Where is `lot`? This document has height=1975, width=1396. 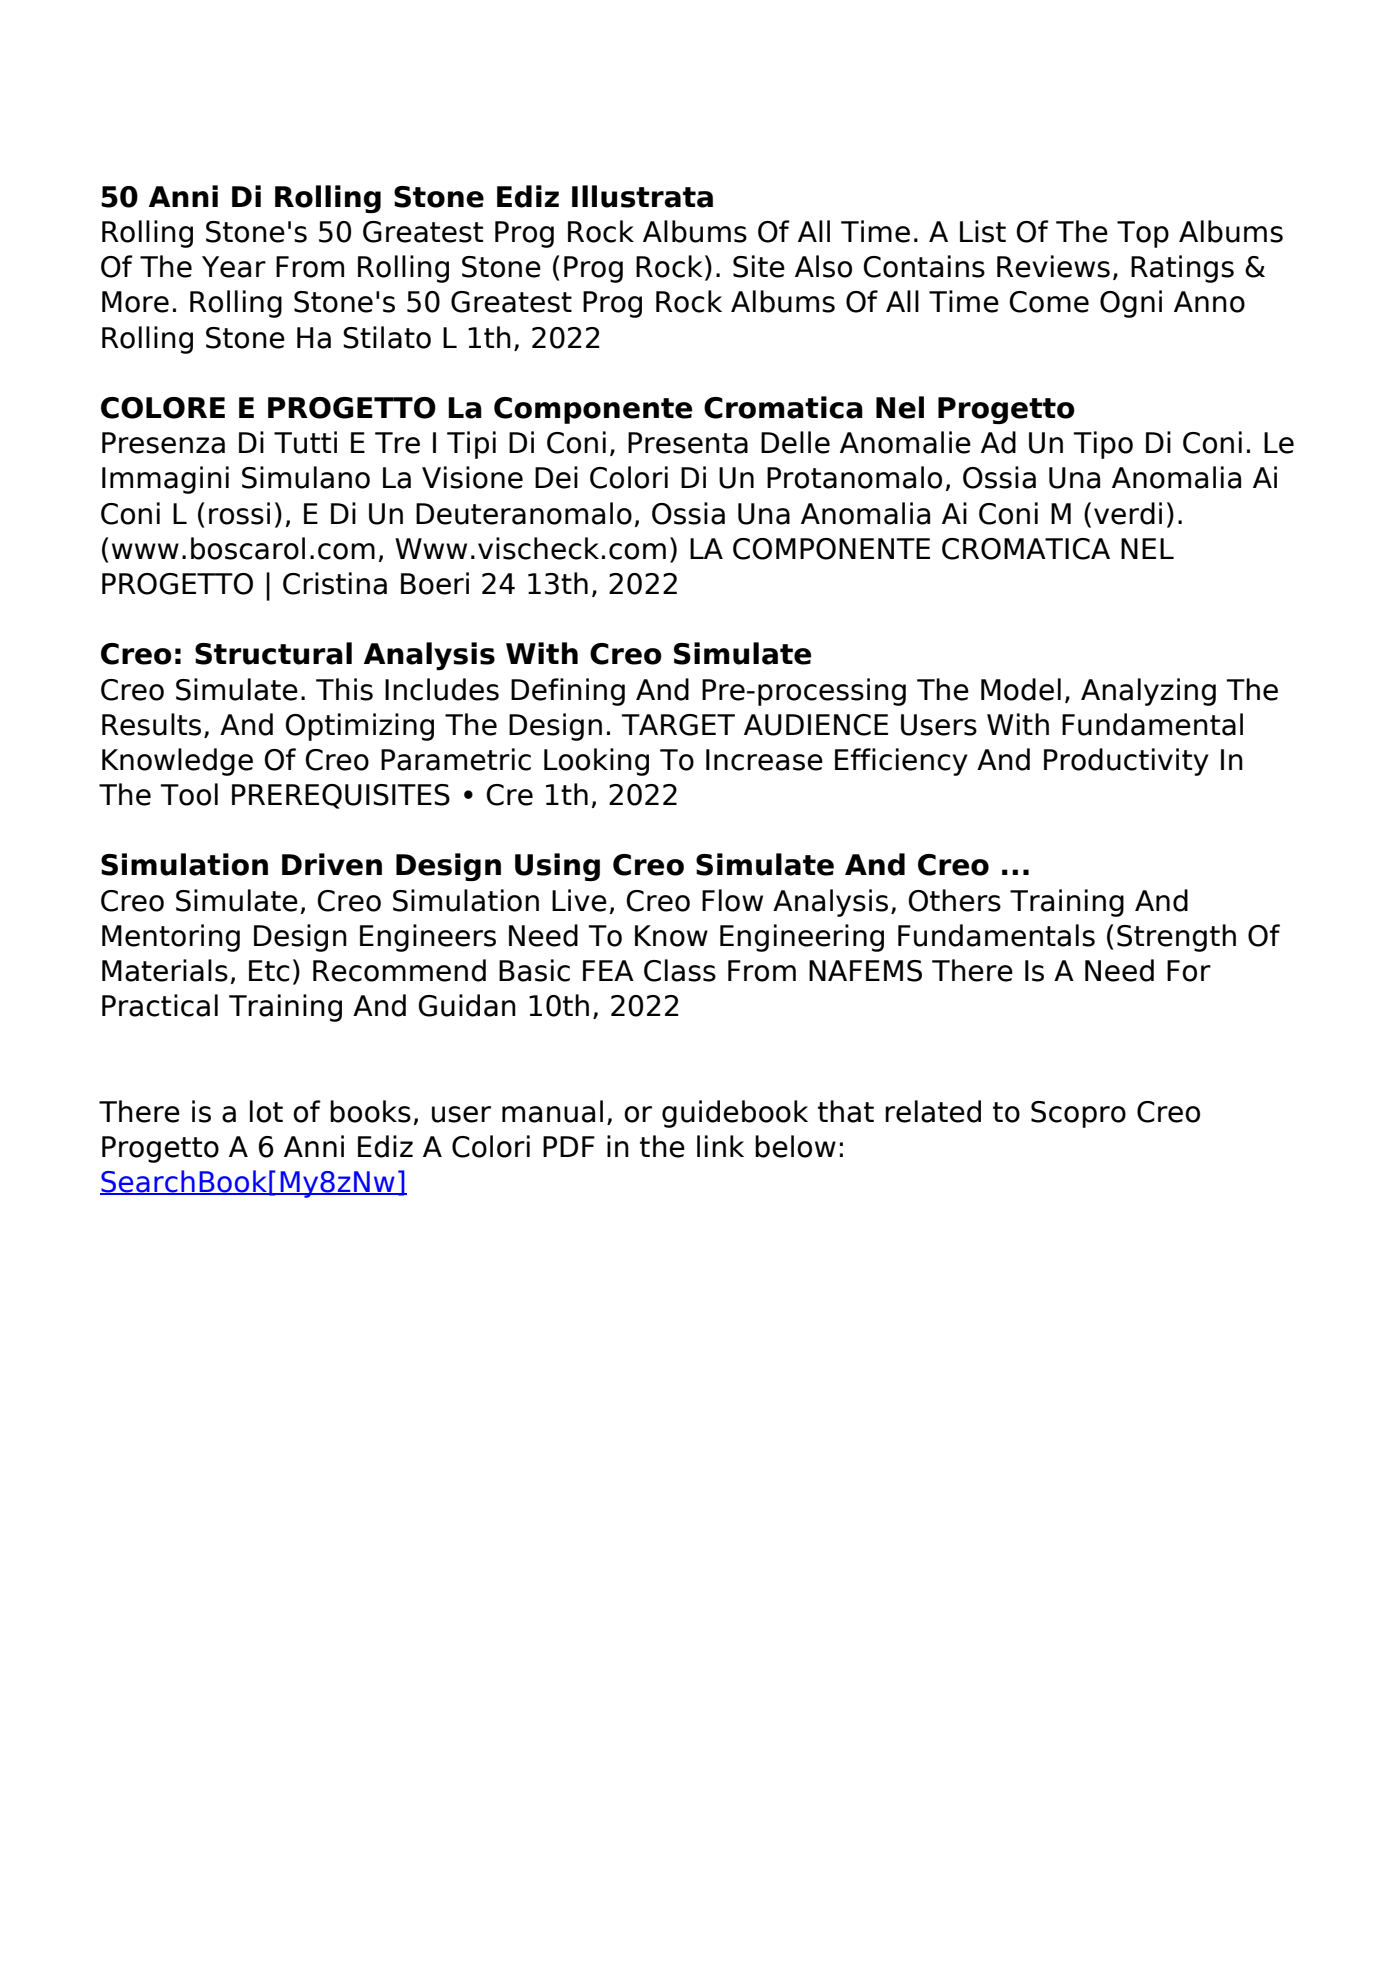 lot is located at coordinates (266, 1111).
